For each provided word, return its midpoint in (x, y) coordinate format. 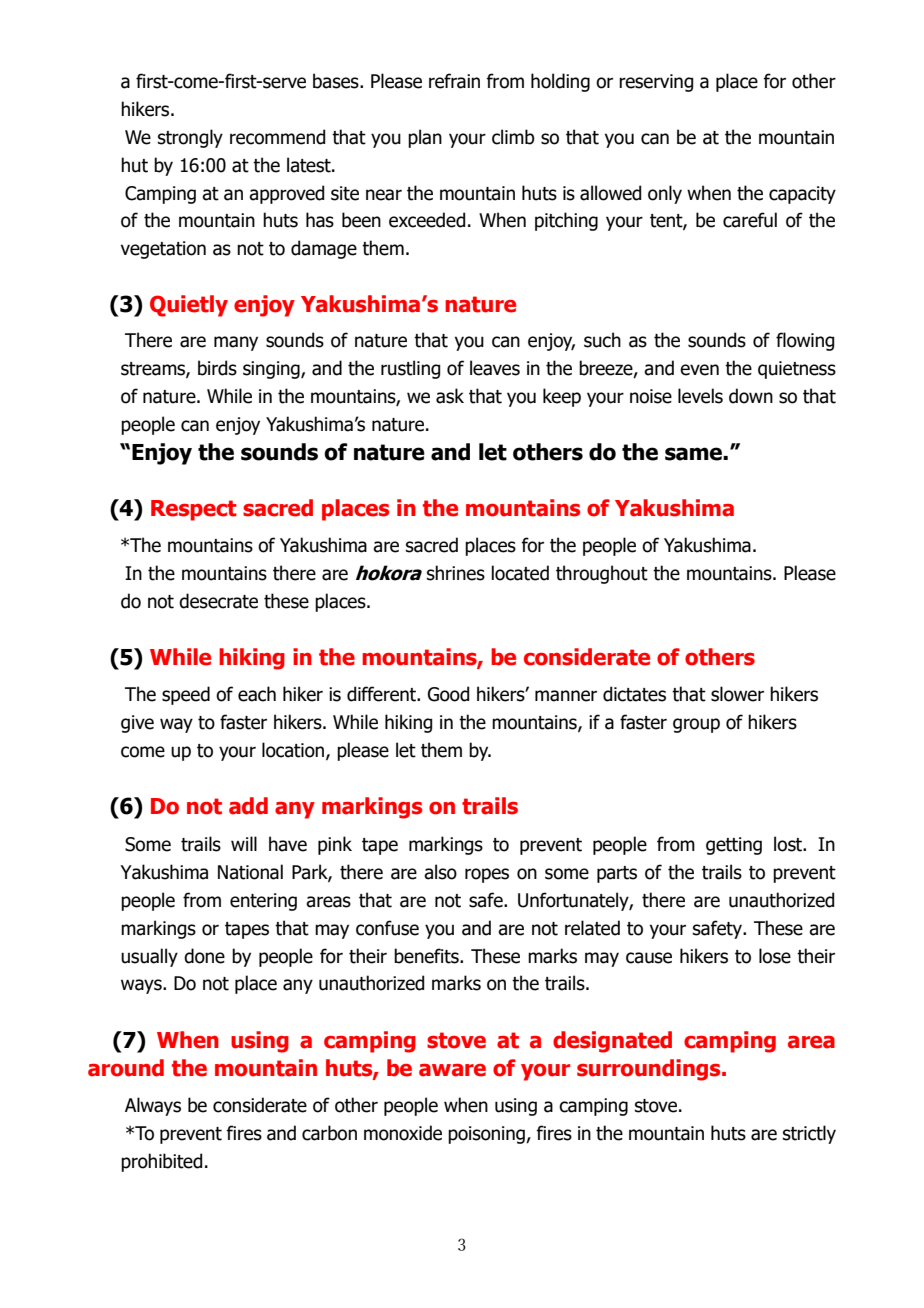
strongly (190, 138)
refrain (454, 81)
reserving (656, 83)
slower (737, 694)
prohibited (161, 1162)
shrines (456, 573)
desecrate (218, 601)
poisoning (487, 1135)
